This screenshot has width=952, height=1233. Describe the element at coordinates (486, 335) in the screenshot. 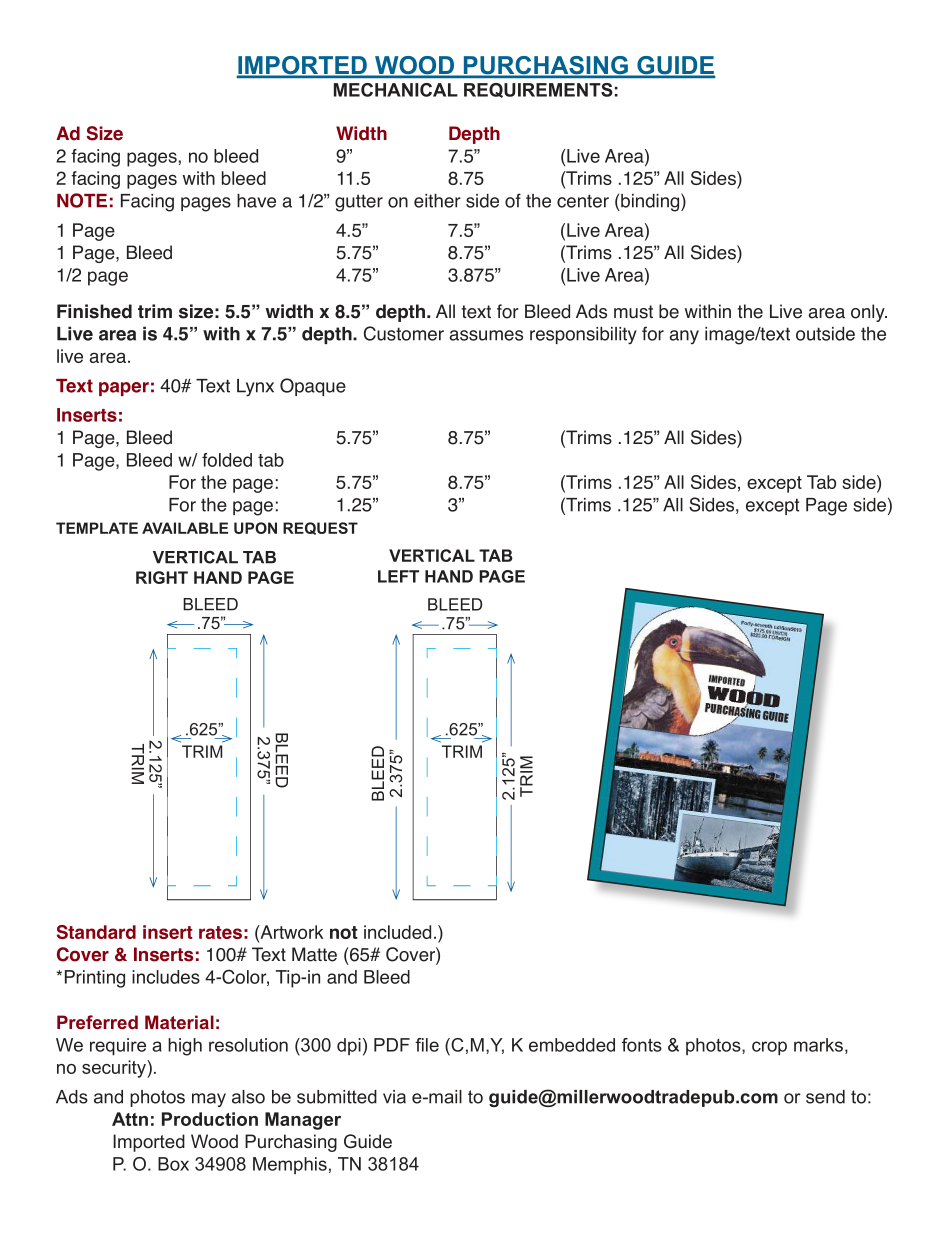

I see `assumes` at that location.
